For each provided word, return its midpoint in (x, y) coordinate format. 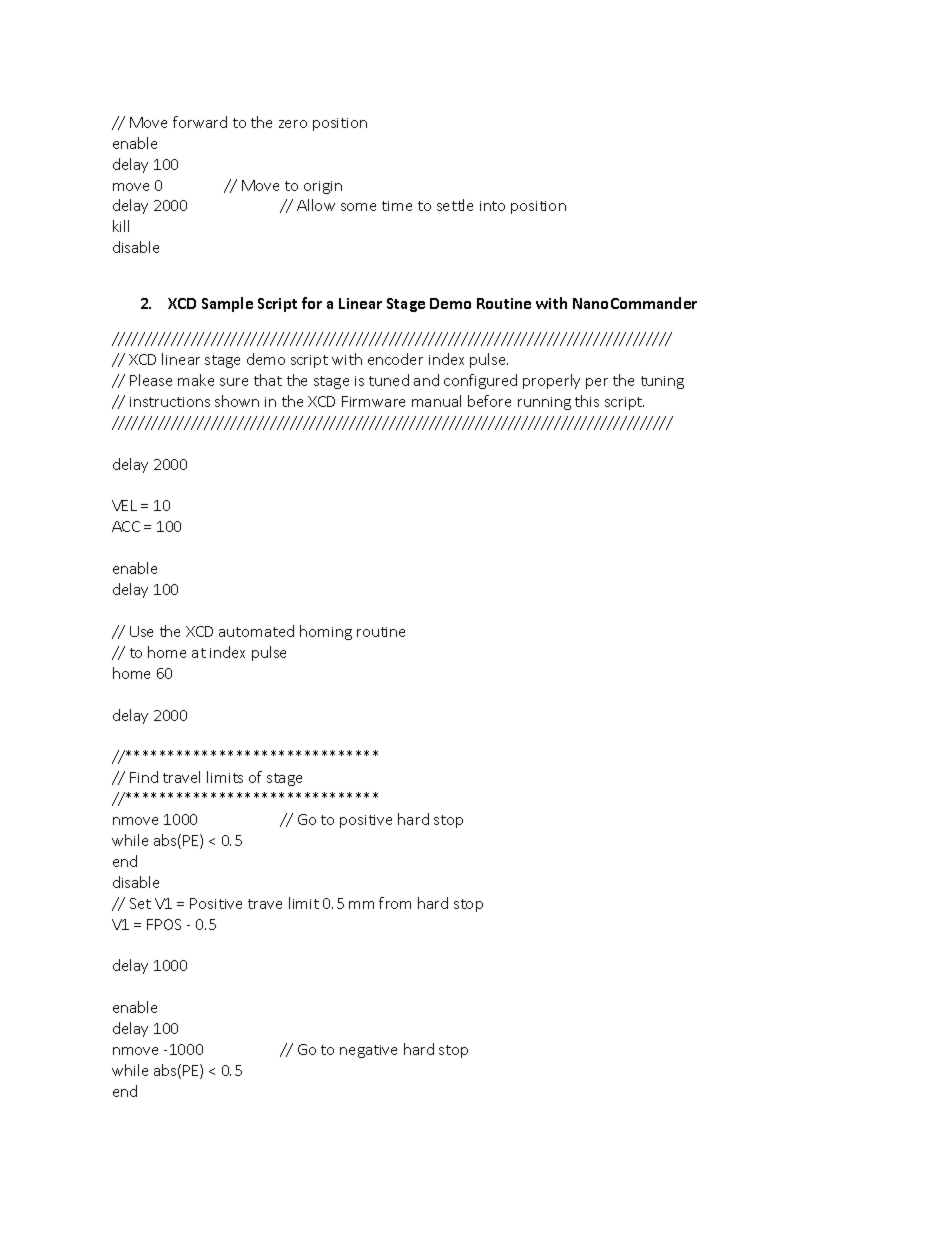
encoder (395, 359)
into (492, 206)
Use (141, 631)
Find (144, 777)
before (489, 401)
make (196, 380)
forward (200, 122)
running (544, 403)
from (395, 903)
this (587, 401)
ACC (126, 526)
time (397, 206)
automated (256, 631)
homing (326, 632)
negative (368, 1051)
